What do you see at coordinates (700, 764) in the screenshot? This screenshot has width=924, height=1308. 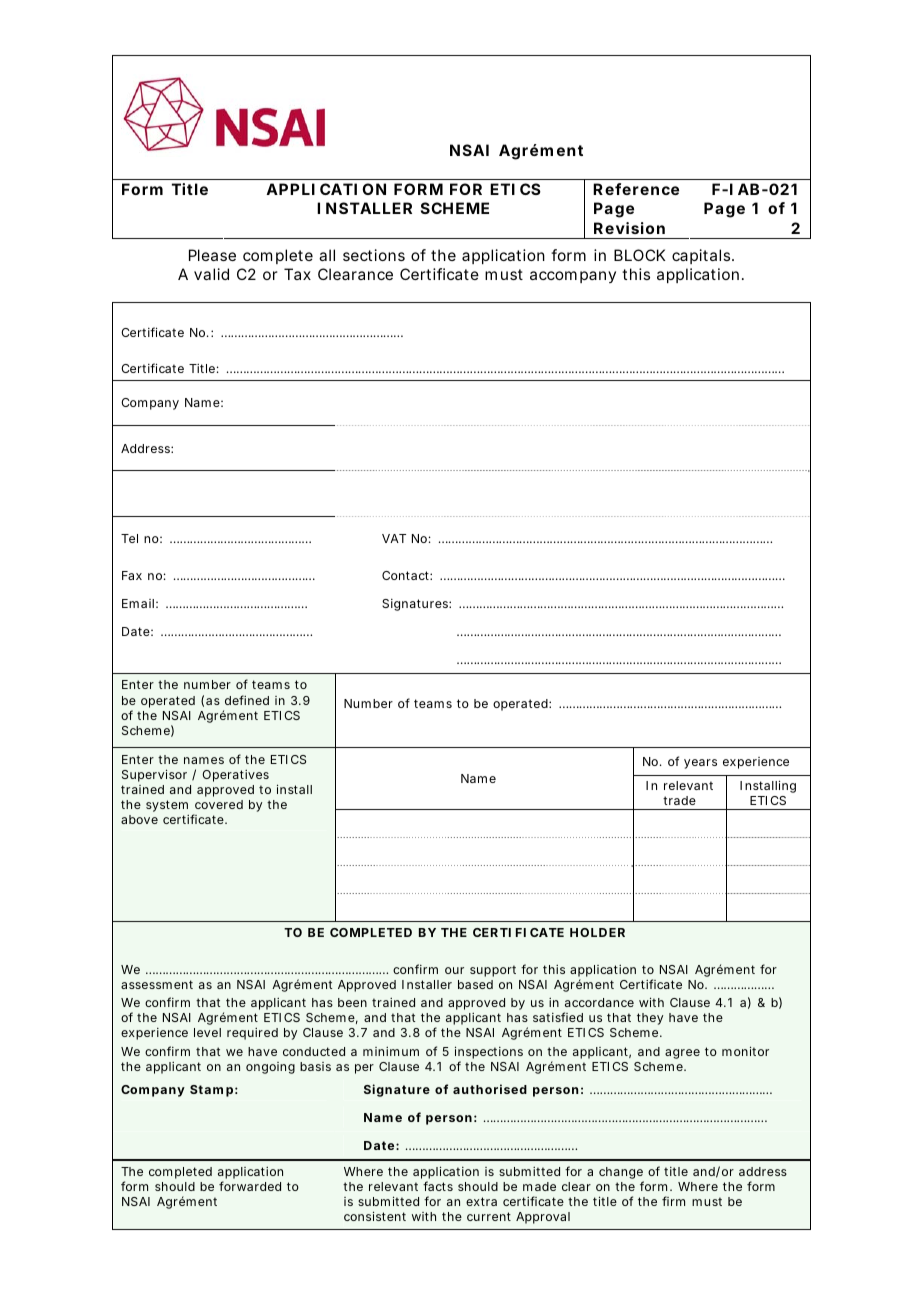 I see `years` at bounding box center [700, 764].
